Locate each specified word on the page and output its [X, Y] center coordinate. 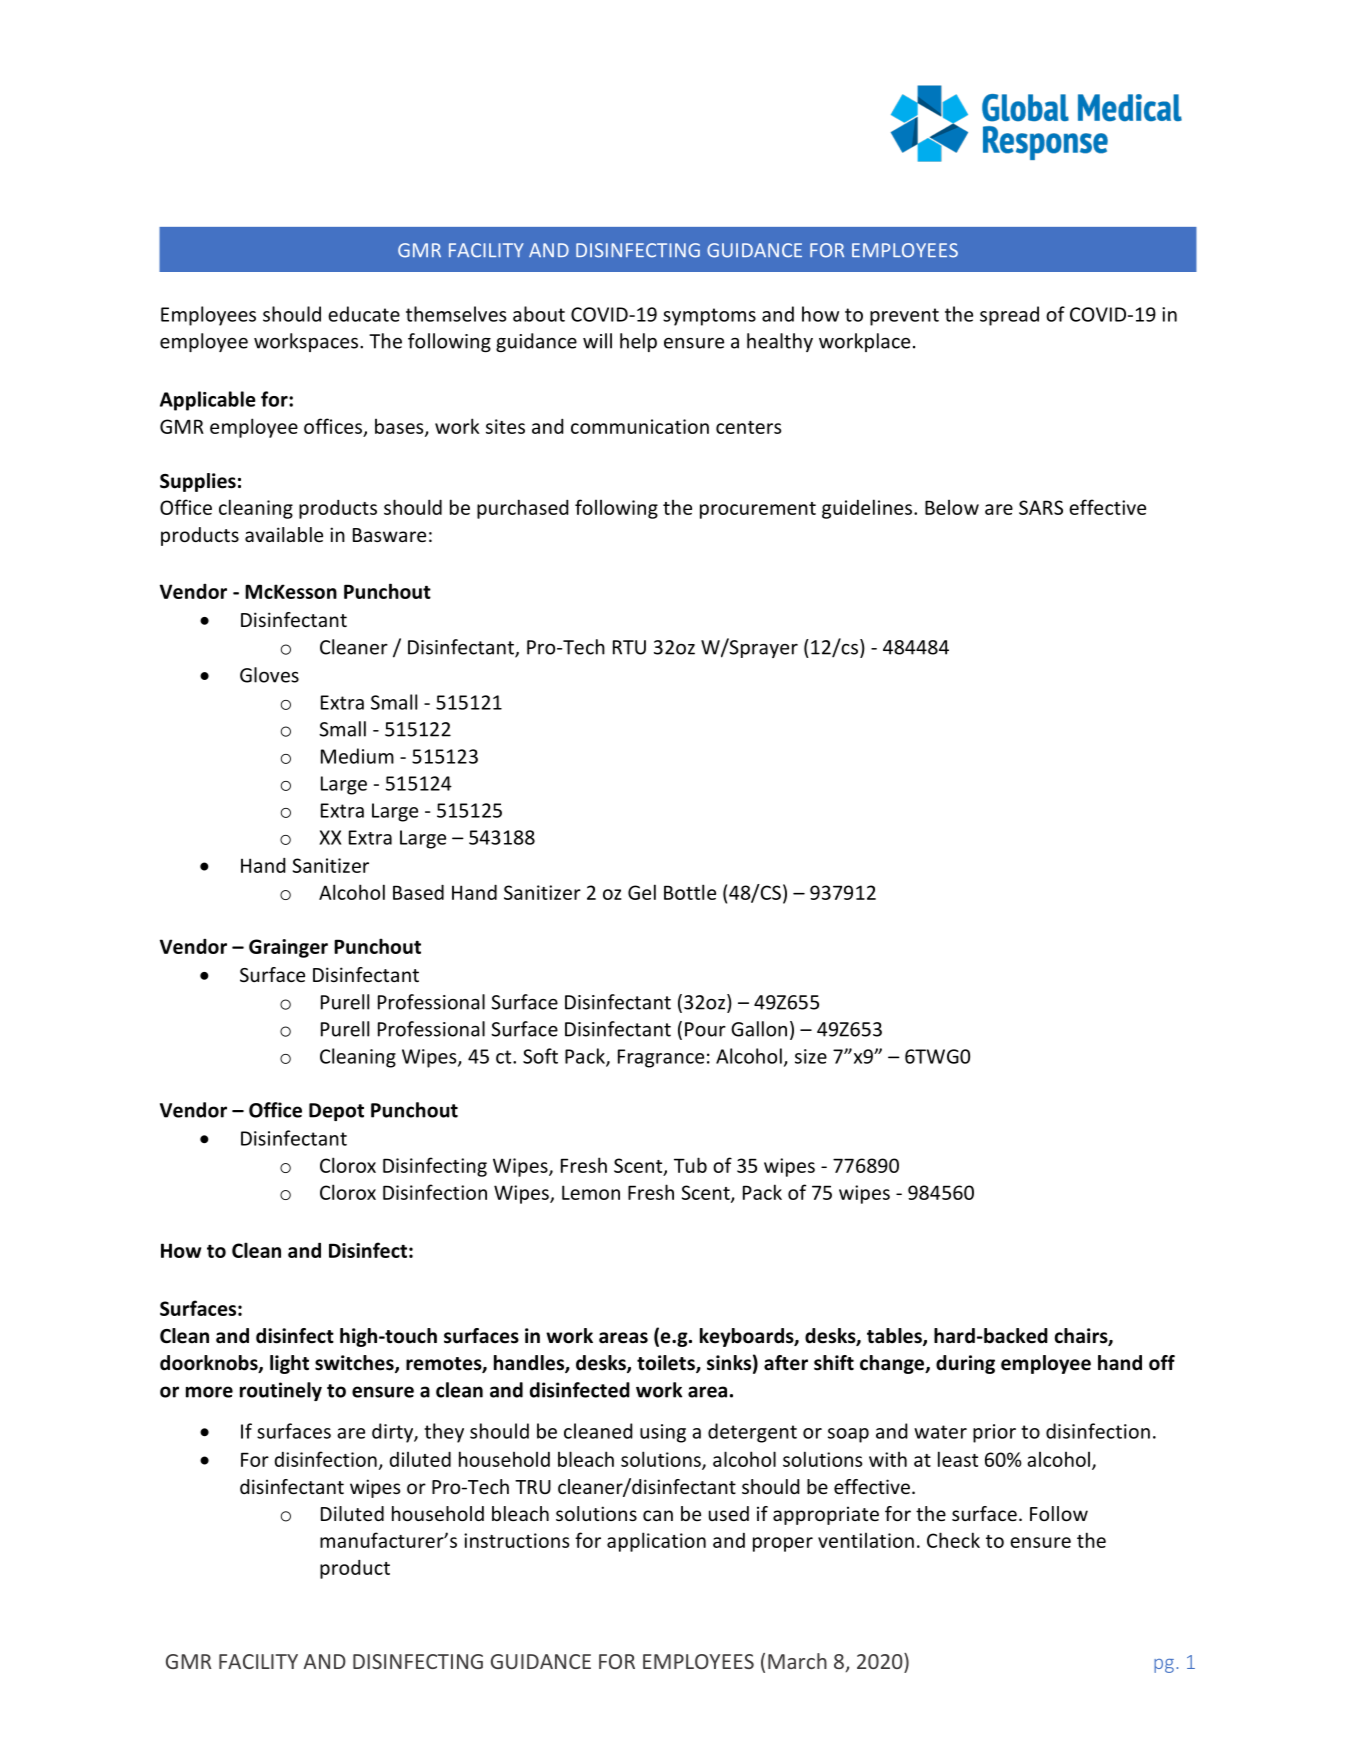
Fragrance [661, 1058]
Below [952, 507]
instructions [516, 1540]
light [289, 1364]
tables [895, 1337]
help [638, 342]
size [811, 1056]
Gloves [269, 675]
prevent [904, 317]
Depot [336, 1112]
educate [364, 314]
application [656, 1542]
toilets [667, 1364]
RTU [629, 647]
